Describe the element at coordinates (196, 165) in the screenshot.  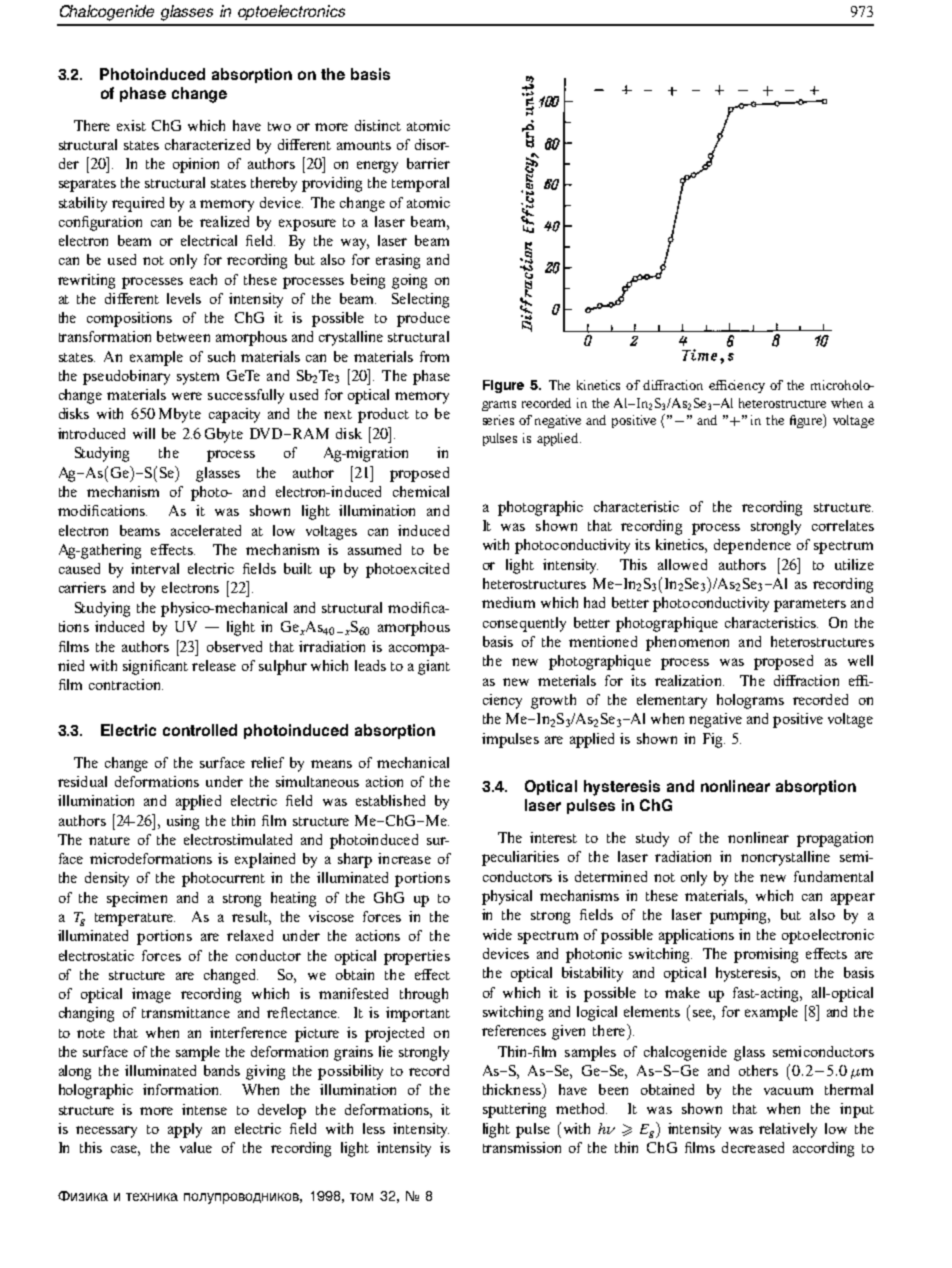
I see `opinion` at that location.
